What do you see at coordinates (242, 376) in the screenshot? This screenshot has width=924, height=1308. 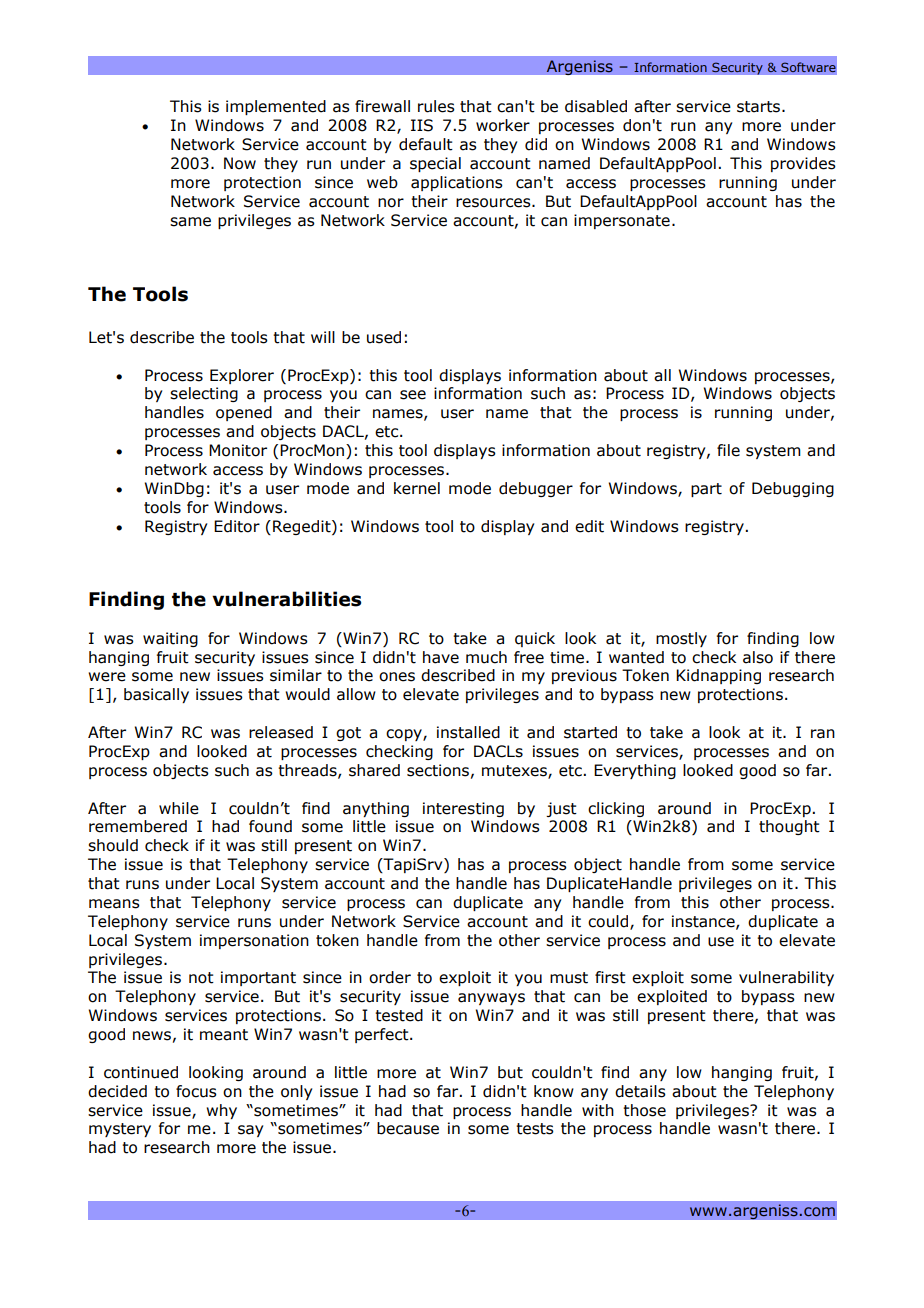 I see `Explorer` at bounding box center [242, 376].
